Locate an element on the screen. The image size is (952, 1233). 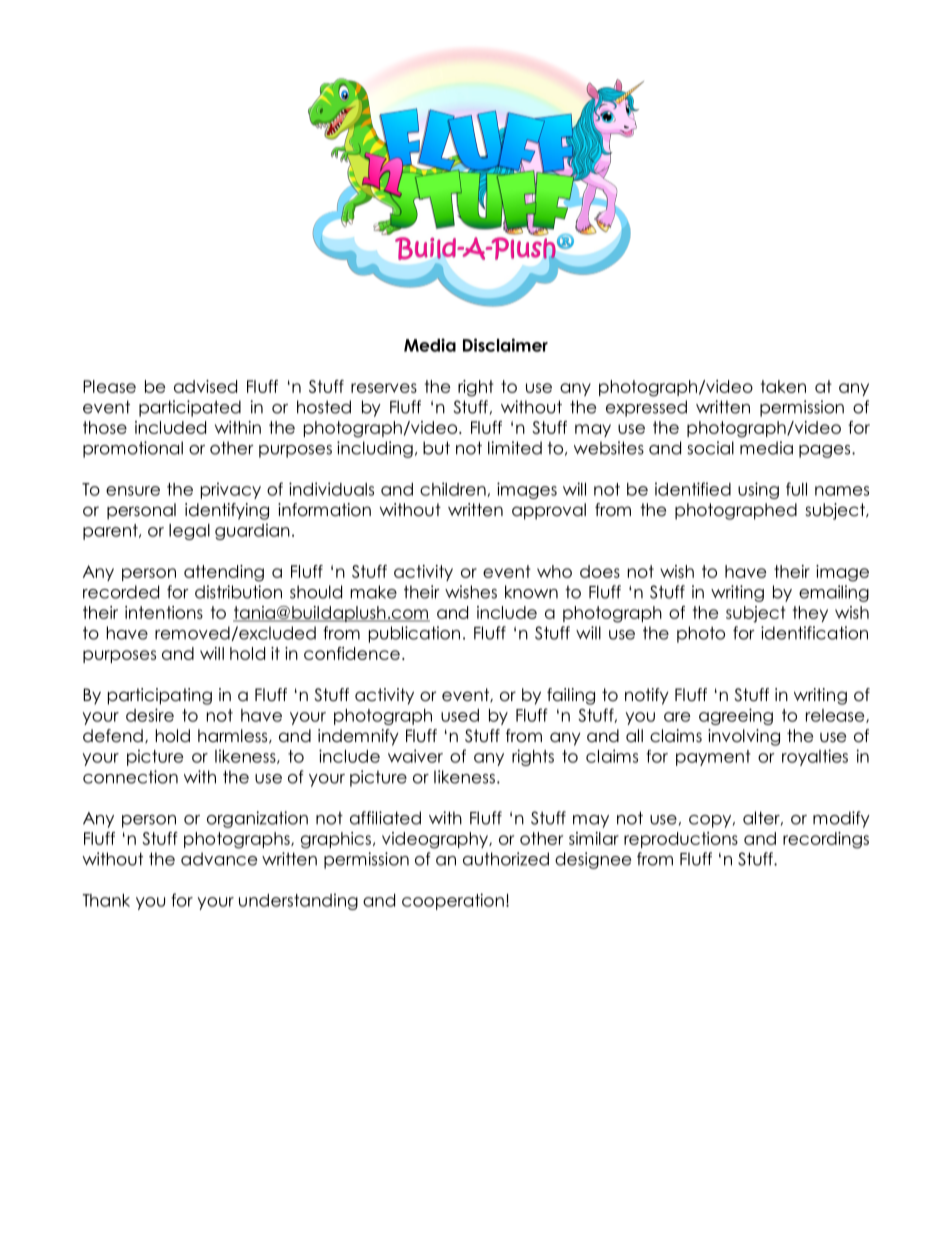
waiver is located at coordinates (415, 756).
